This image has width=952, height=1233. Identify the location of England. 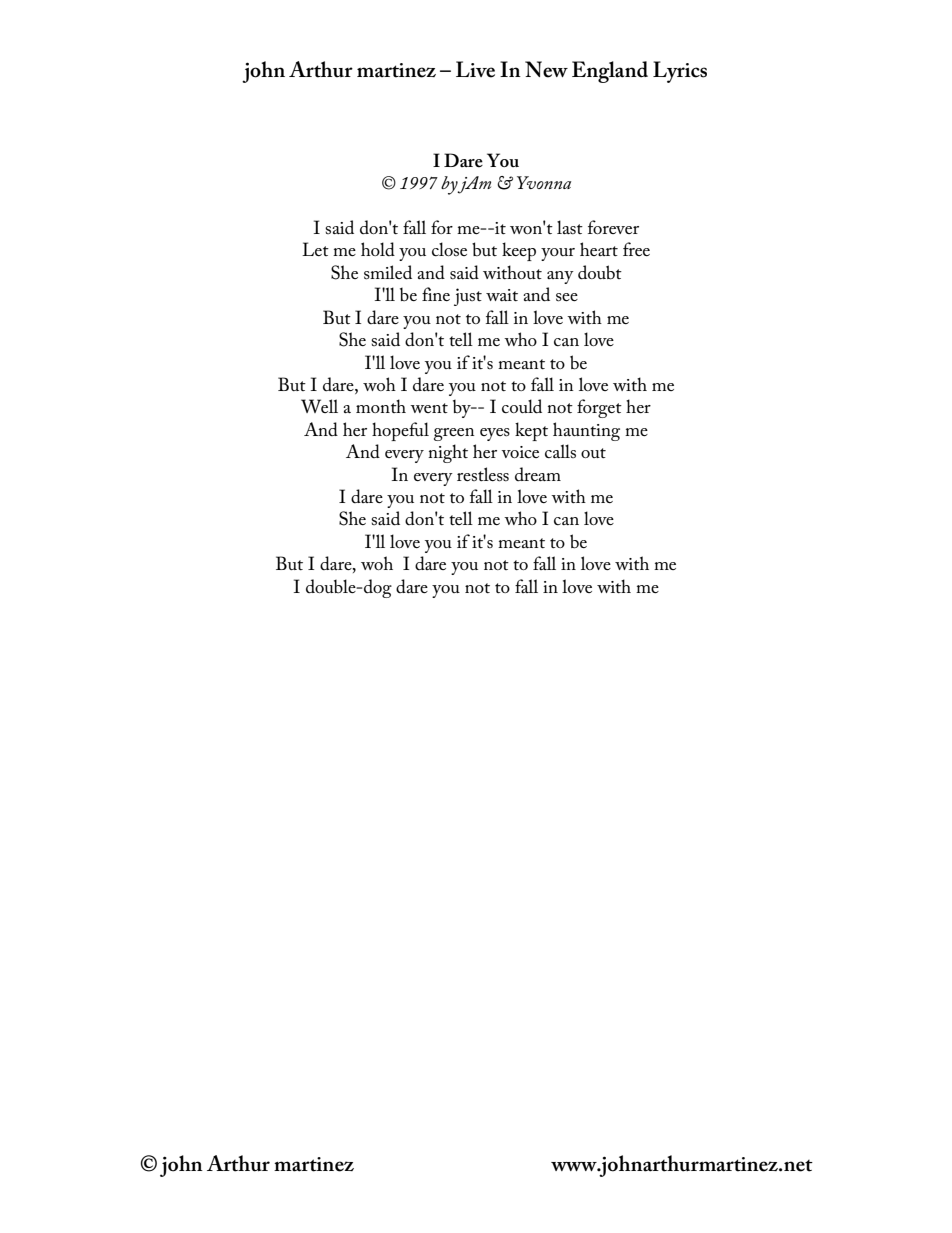
(610, 72).
